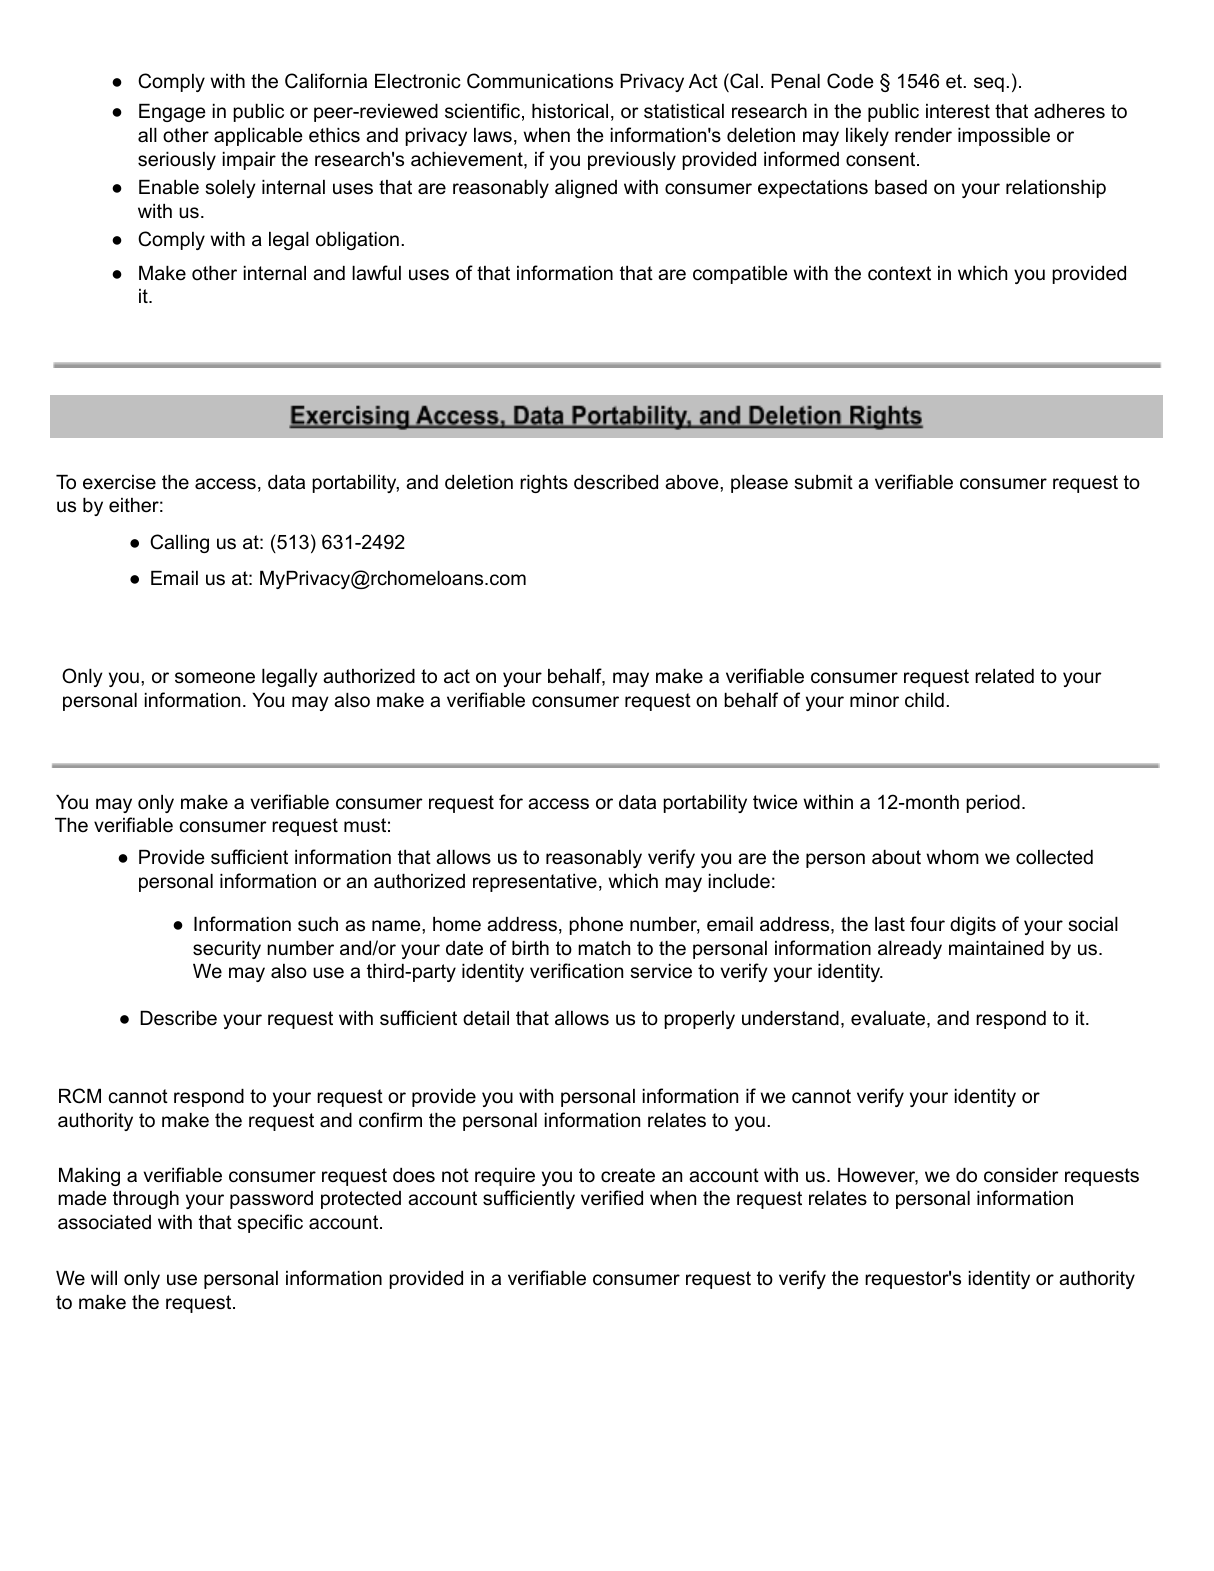 This screenshot has height=1571, width=1214. What do you see at coordinates (570, 111) in the screenshot?
I see `historical` at bounding box center [570, 111].
